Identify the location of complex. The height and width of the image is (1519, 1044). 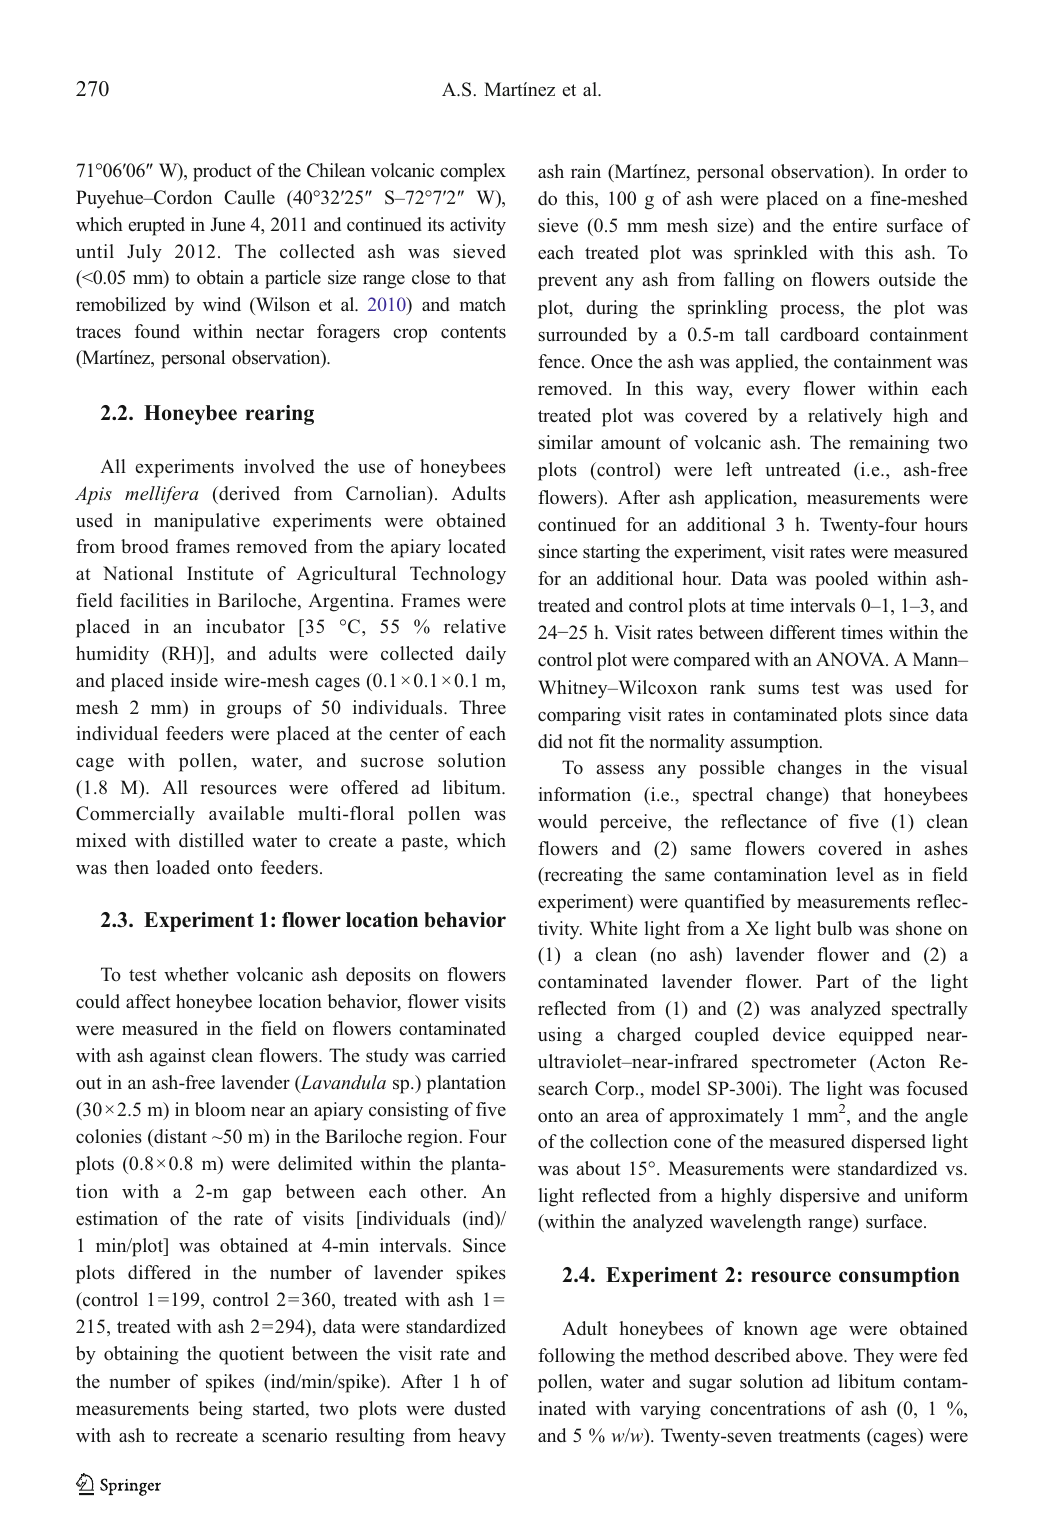
(473, 172).
